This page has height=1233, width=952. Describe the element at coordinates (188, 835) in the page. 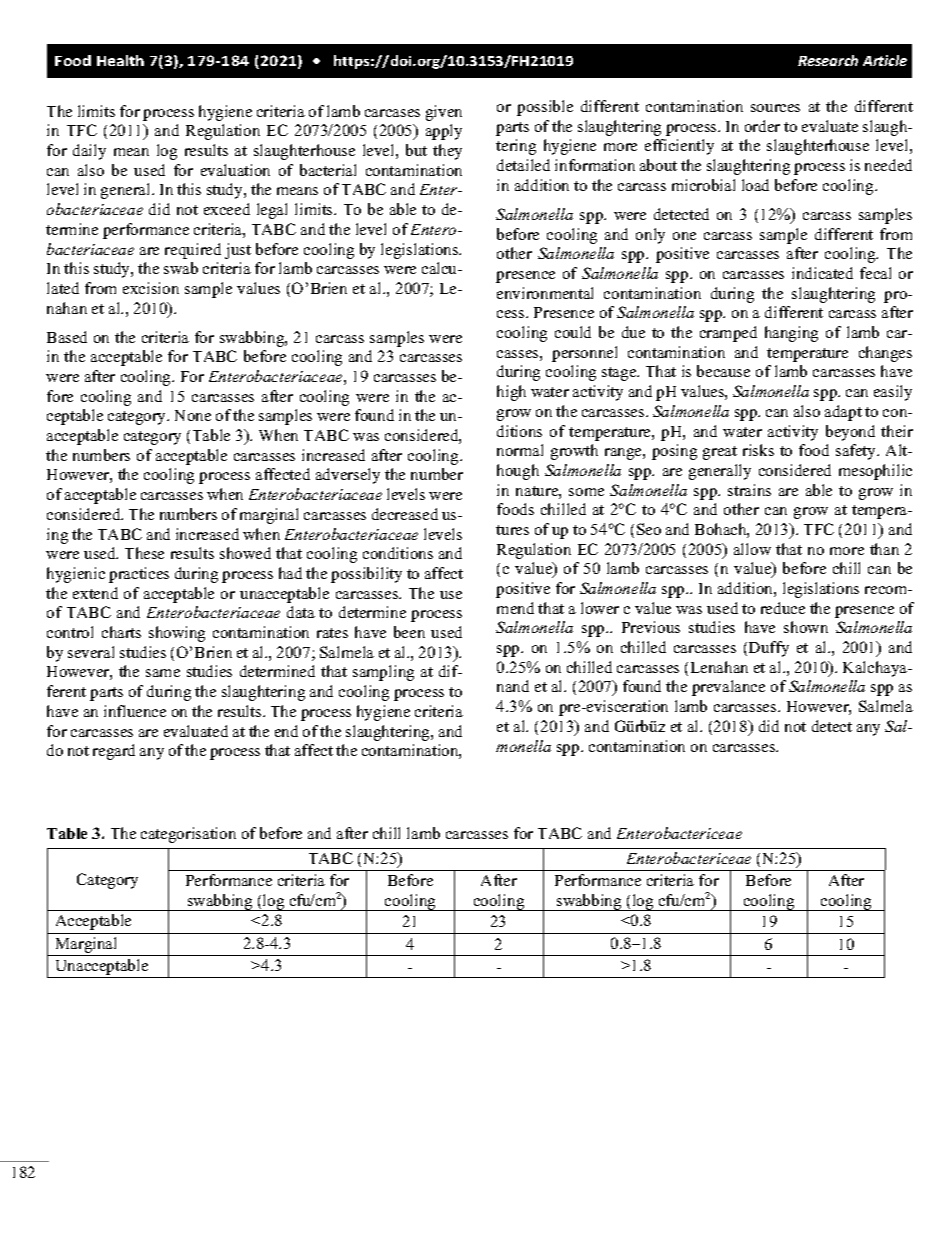

I see `categorisation` at that location.
